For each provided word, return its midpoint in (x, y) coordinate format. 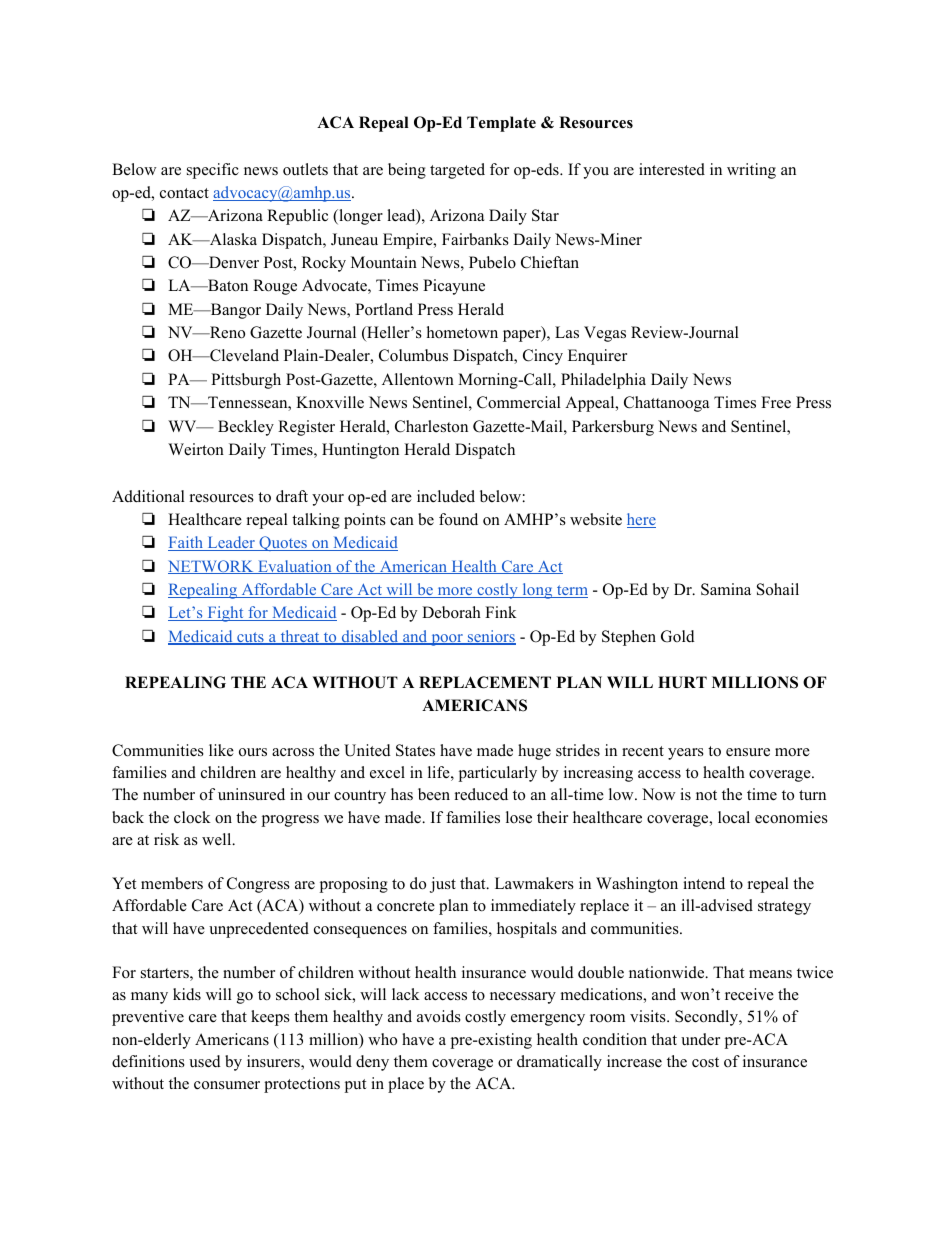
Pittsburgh (246, 381)
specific (213, 171)
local (734, 817)
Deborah (451, 612)
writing (751, 171)
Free (776, 402)
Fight (225, 614)
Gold (678, 636)
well (218, 839)
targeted (457, 171)
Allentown (418, 379)
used (205, 1061)
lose (519, 817)
